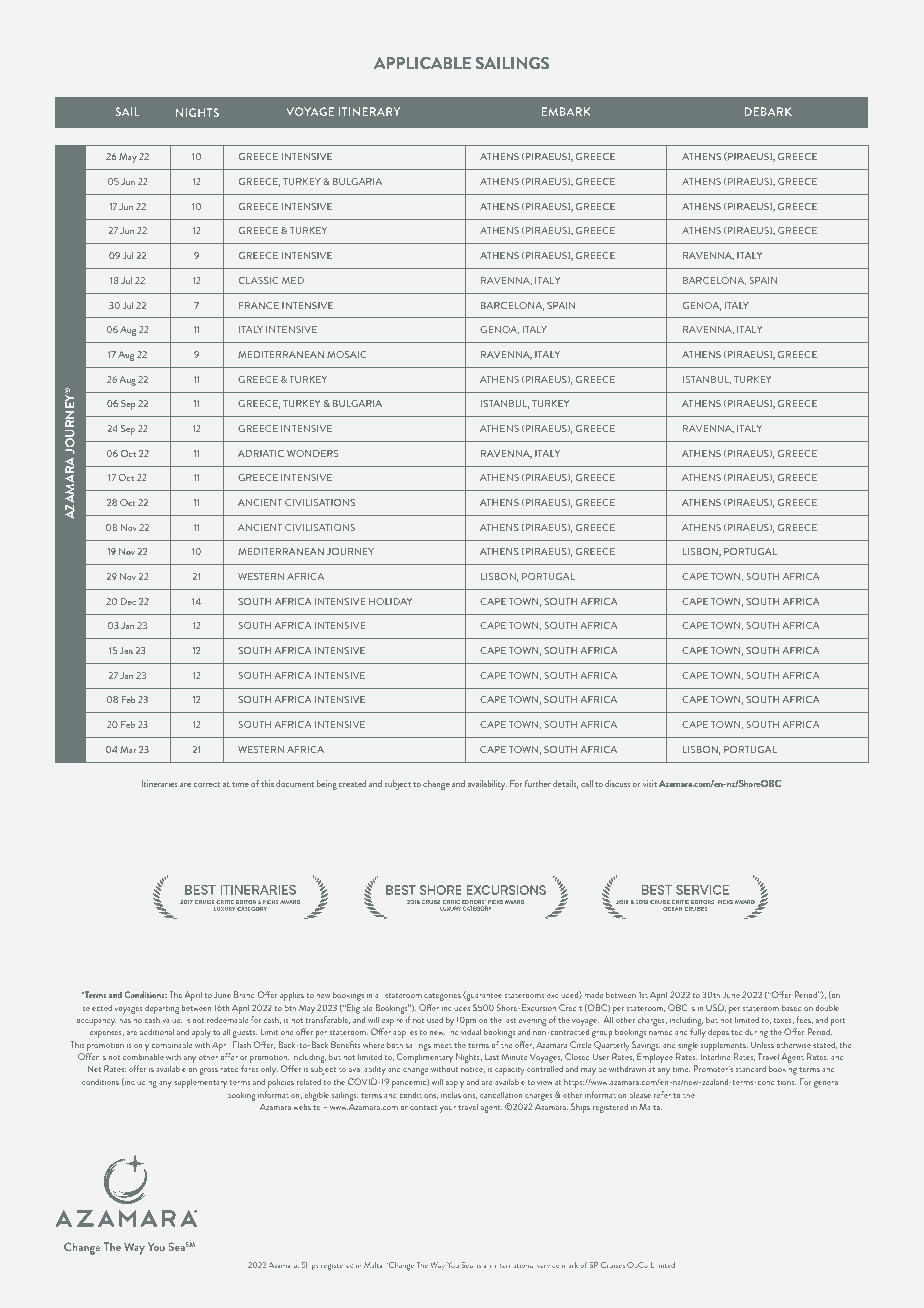  I want to click on visit, so click(650, 783).
